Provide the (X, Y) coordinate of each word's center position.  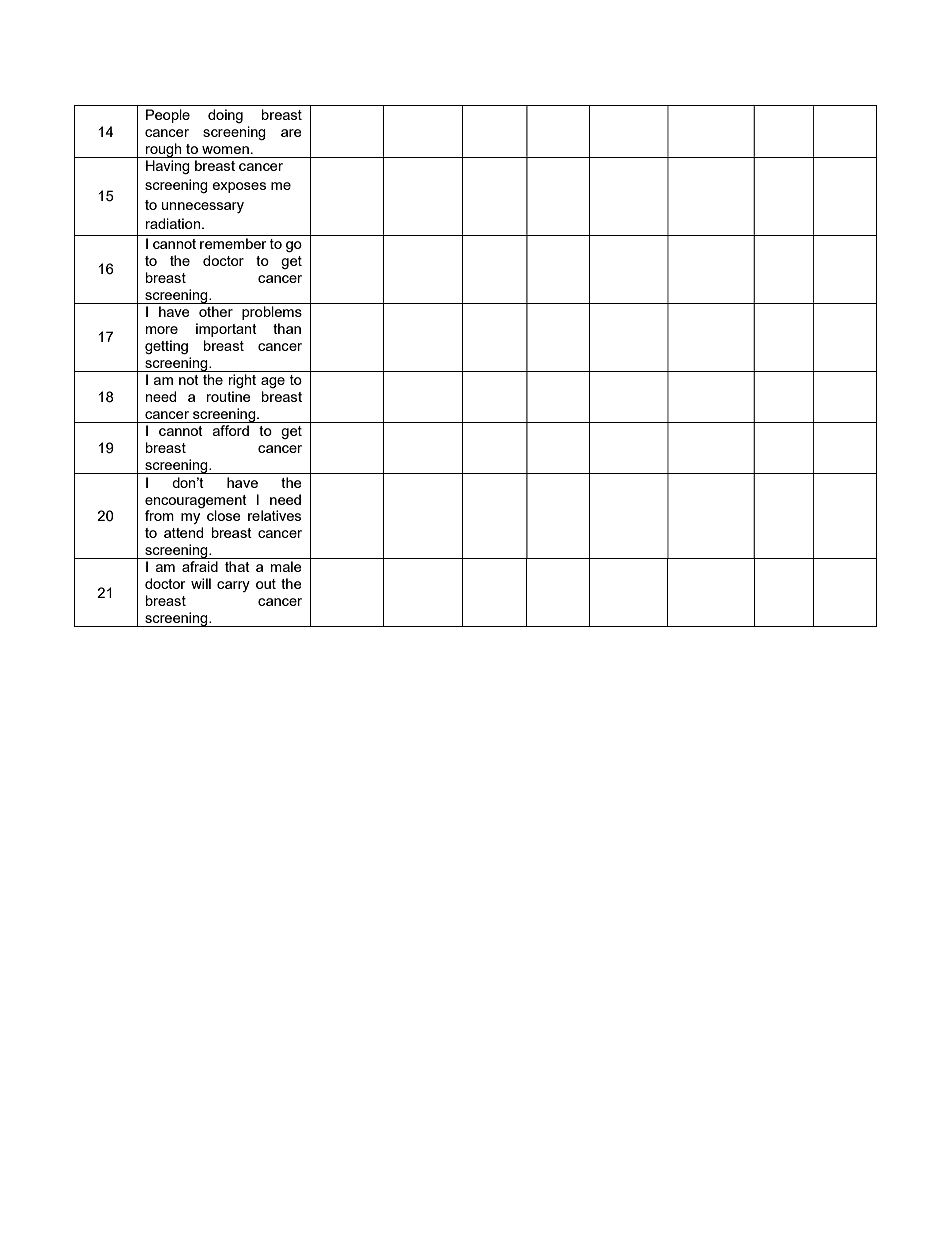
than (287, 328)
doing (225, 116)
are (291, 133)
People (168, 116)
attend (183, 532)
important (226, 330)
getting (166, 347)
